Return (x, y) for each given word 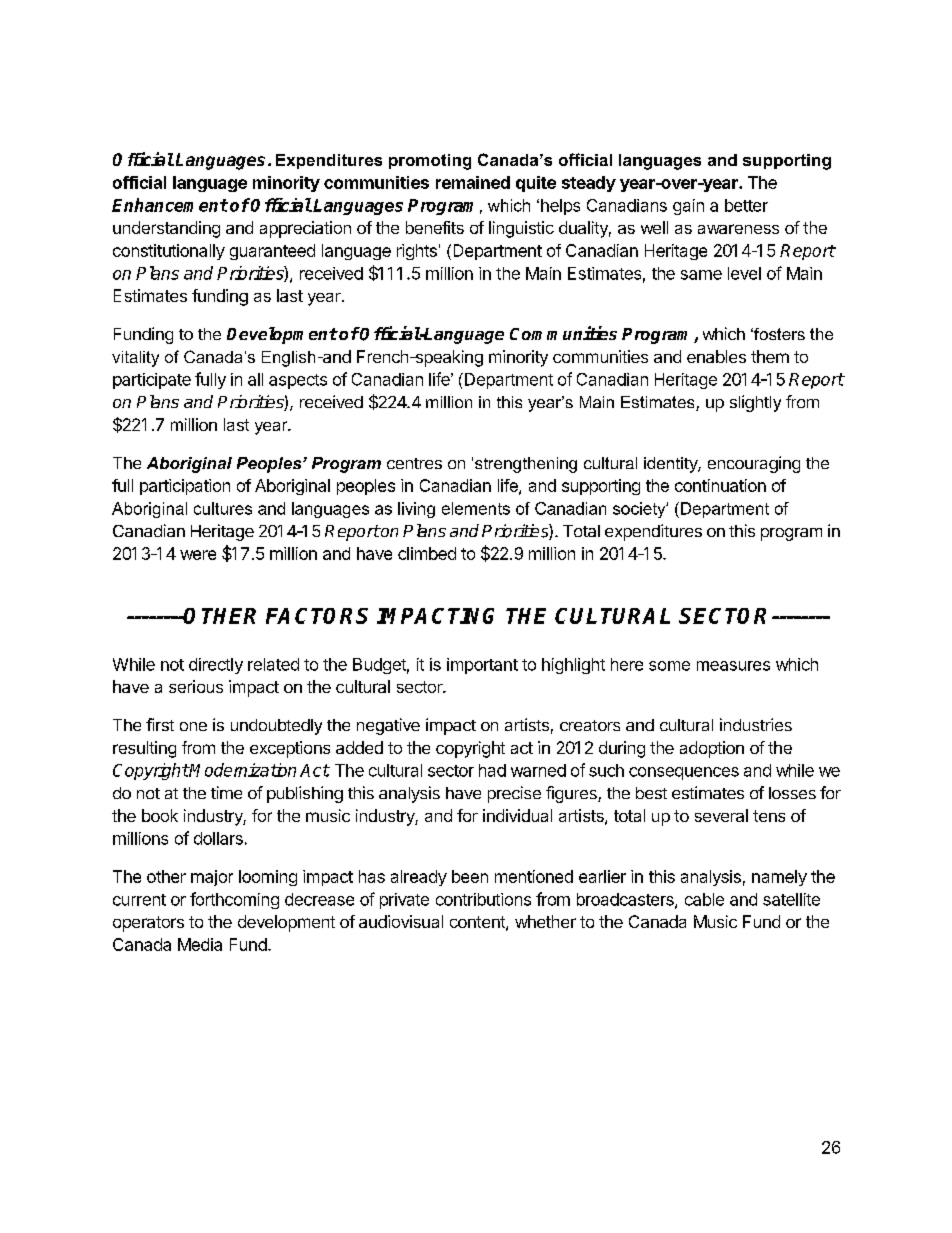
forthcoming (234, 900)
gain (688, 207)
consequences (684, 773)
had (492, 770)
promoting (430, 162)
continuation (720, 485)
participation (185, 487)
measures (733, 666)
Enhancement (170, 205)
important (482, 666)
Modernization (242, 770)
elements (476, 508)
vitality (135, 359)
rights (417, 252)
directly (216, 666)
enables (716, 356)
